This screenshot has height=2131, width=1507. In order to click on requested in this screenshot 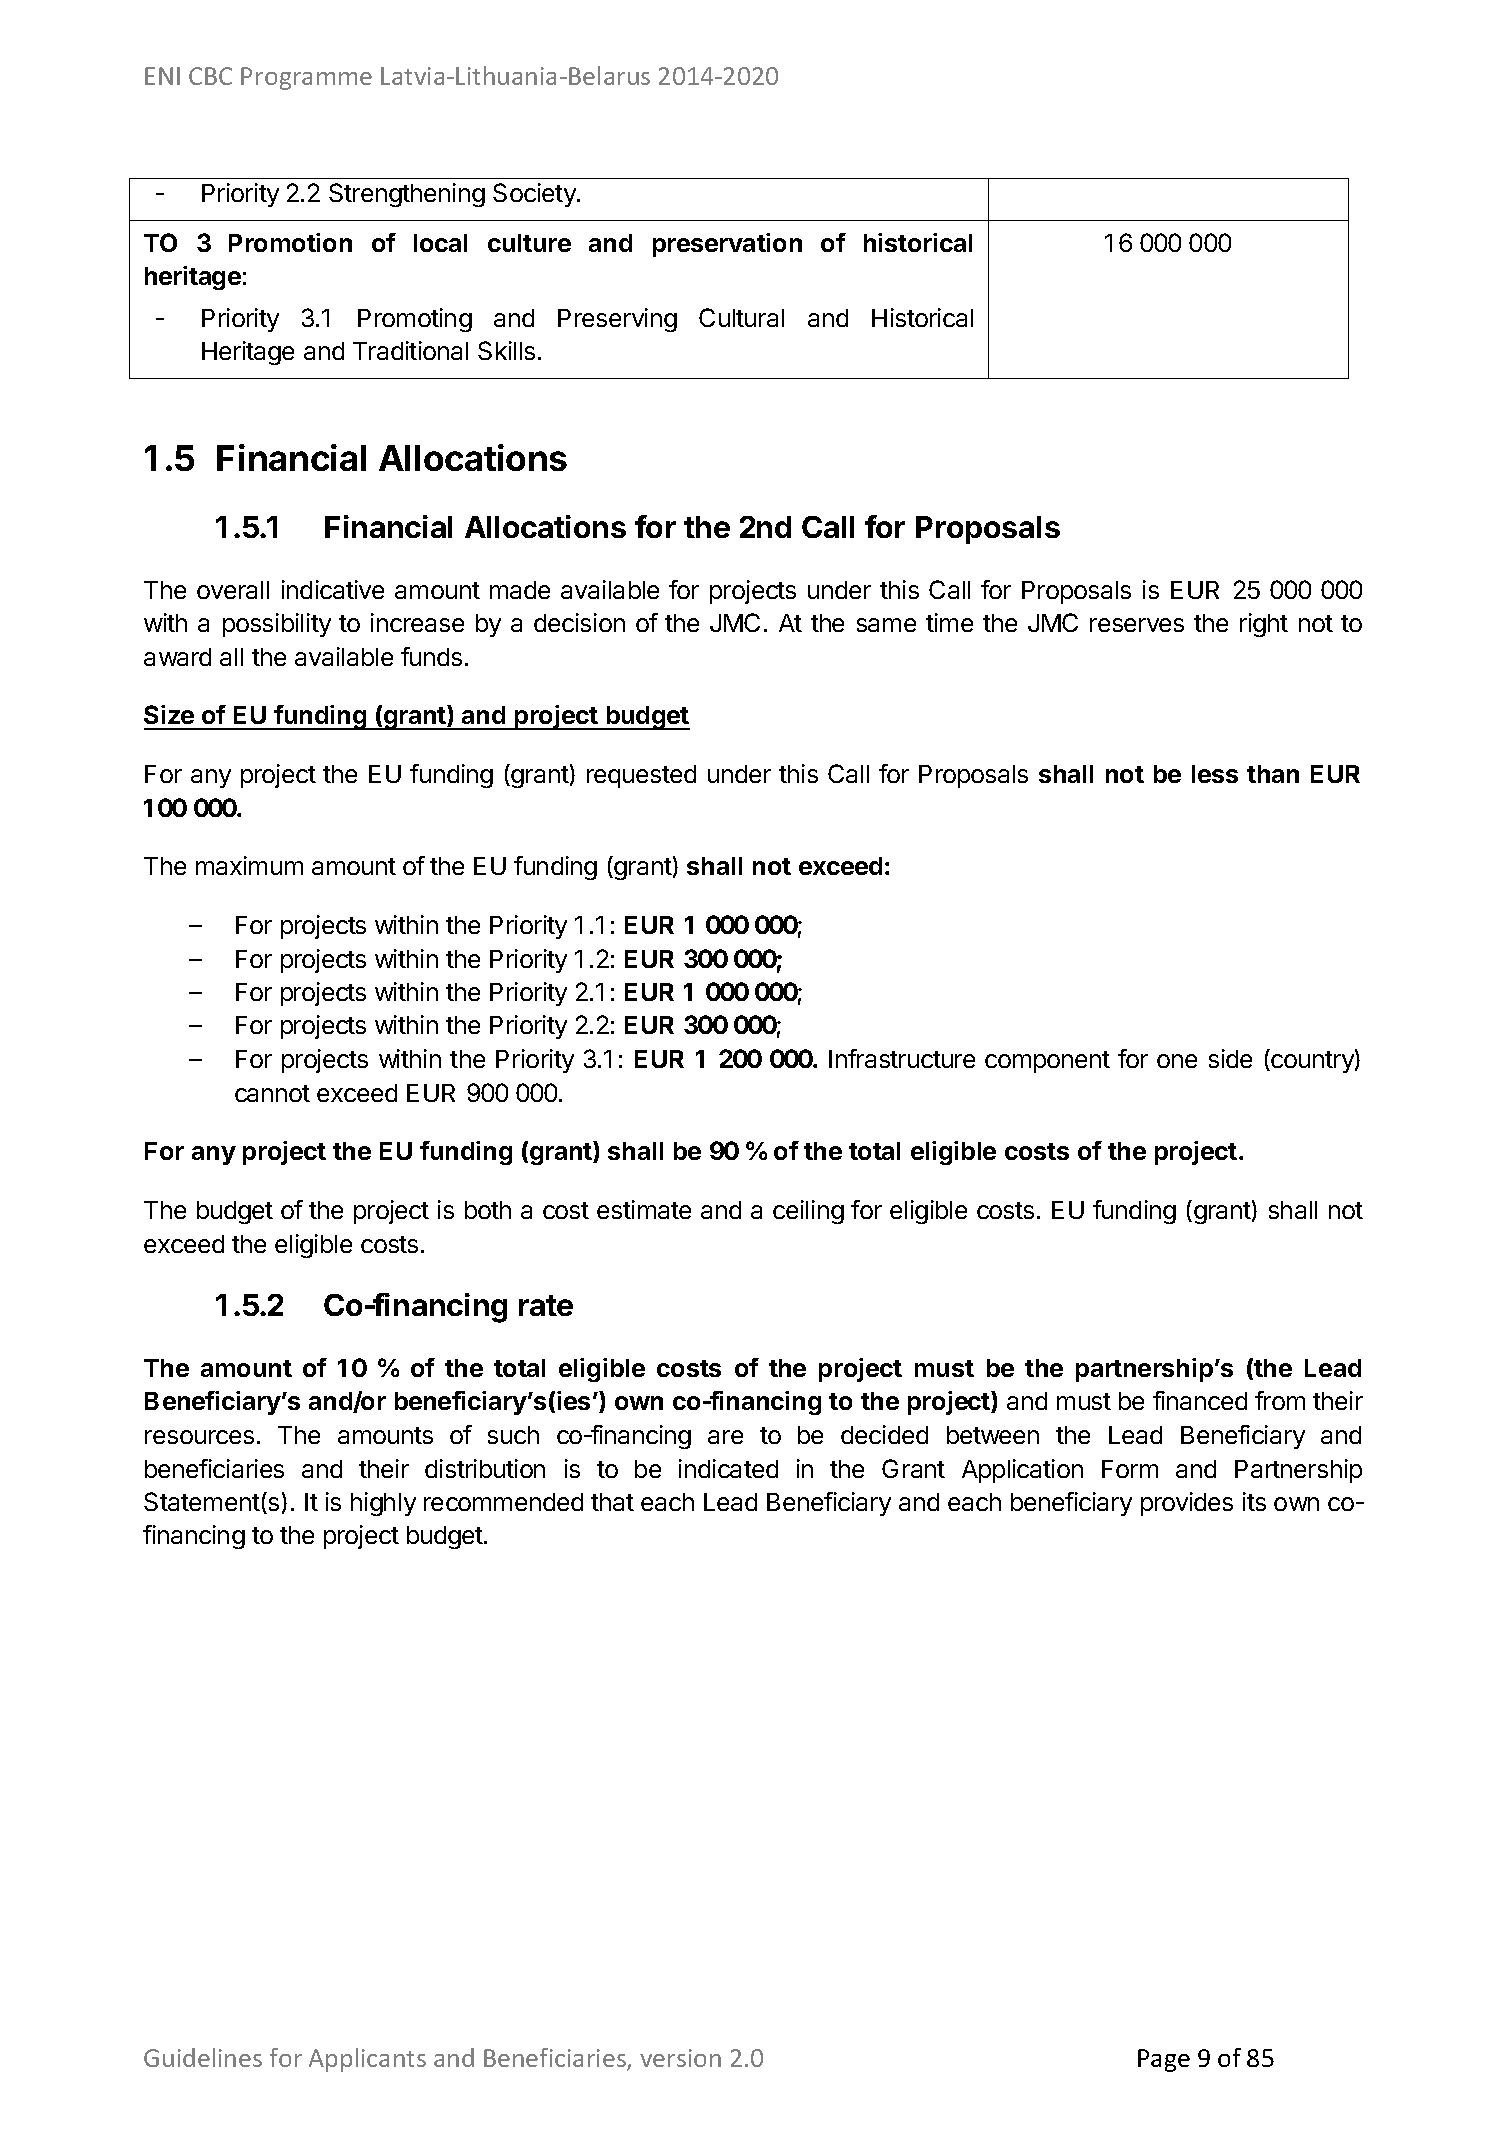, I will do `click(641, 776)`.
